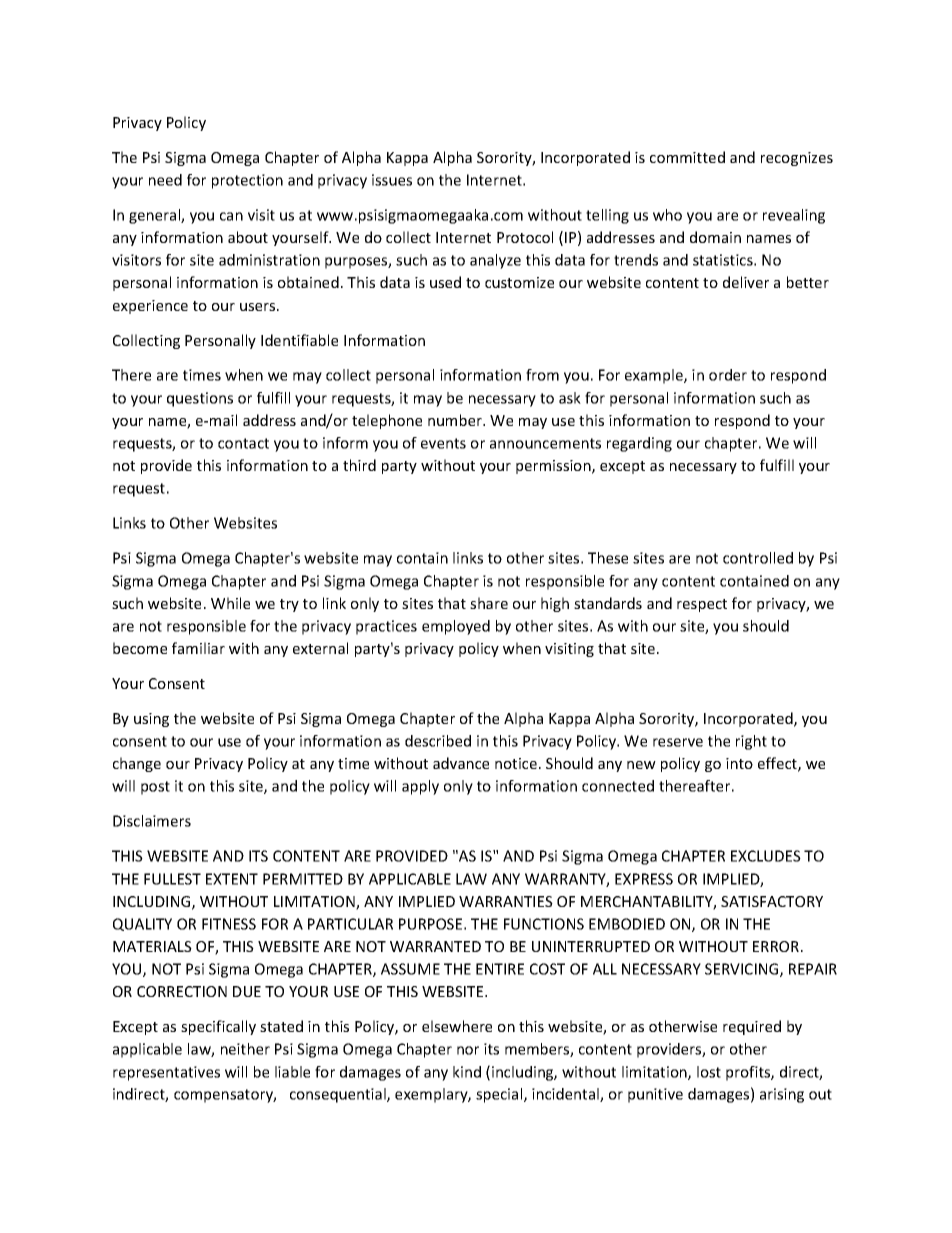  Describe the element at coordinates (392, 180) in the document. I see `issues` at that location.
